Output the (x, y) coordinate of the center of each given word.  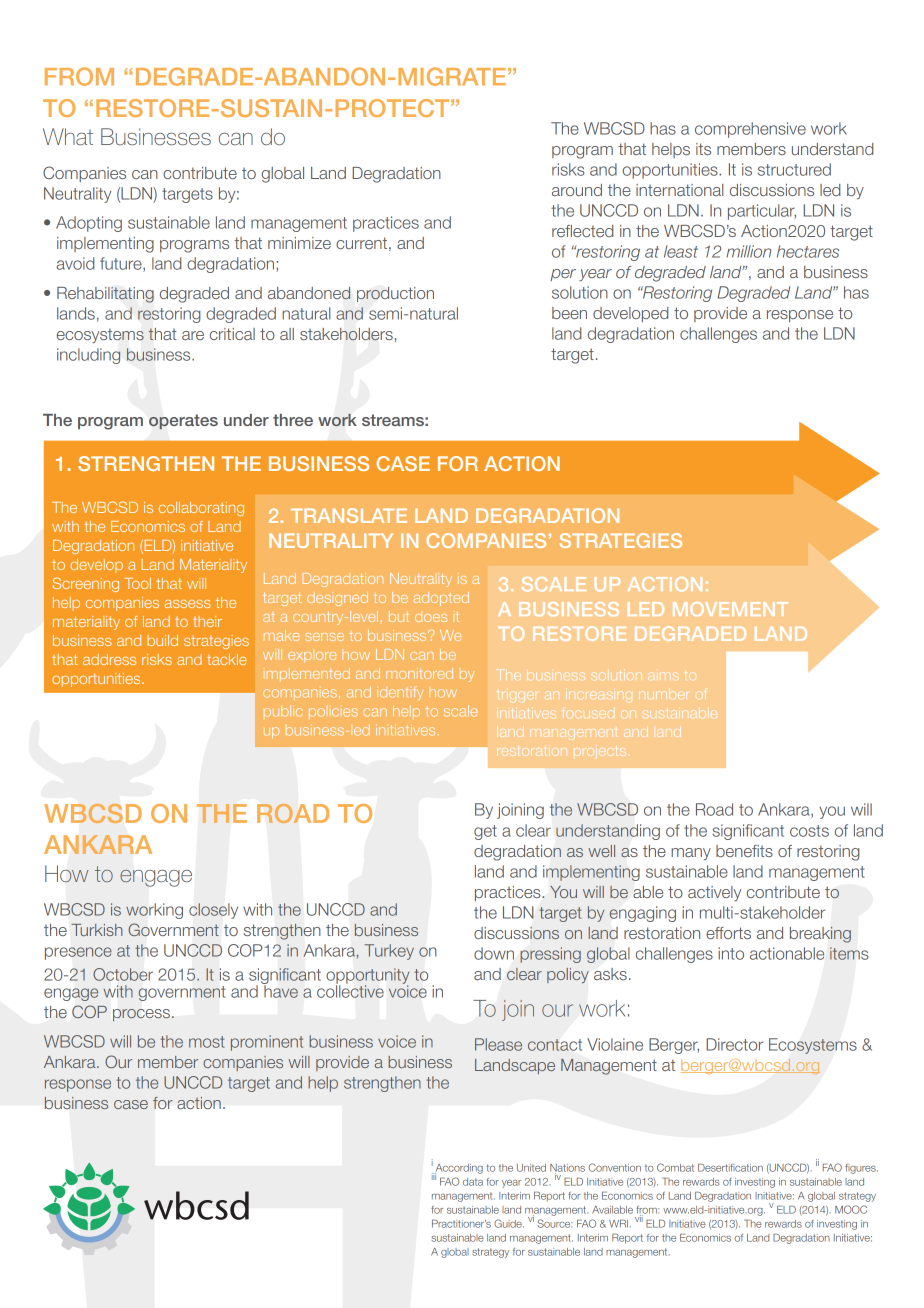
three (293, 420)
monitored (419, 673)
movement (730, 609)
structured (794, 169)
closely (213, 911)
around (577, 190)
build (162, 640)
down (494, 953)
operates (183, 422)
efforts (728, 933)
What (68, 136)
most (207, 1042)
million (748, 251)
